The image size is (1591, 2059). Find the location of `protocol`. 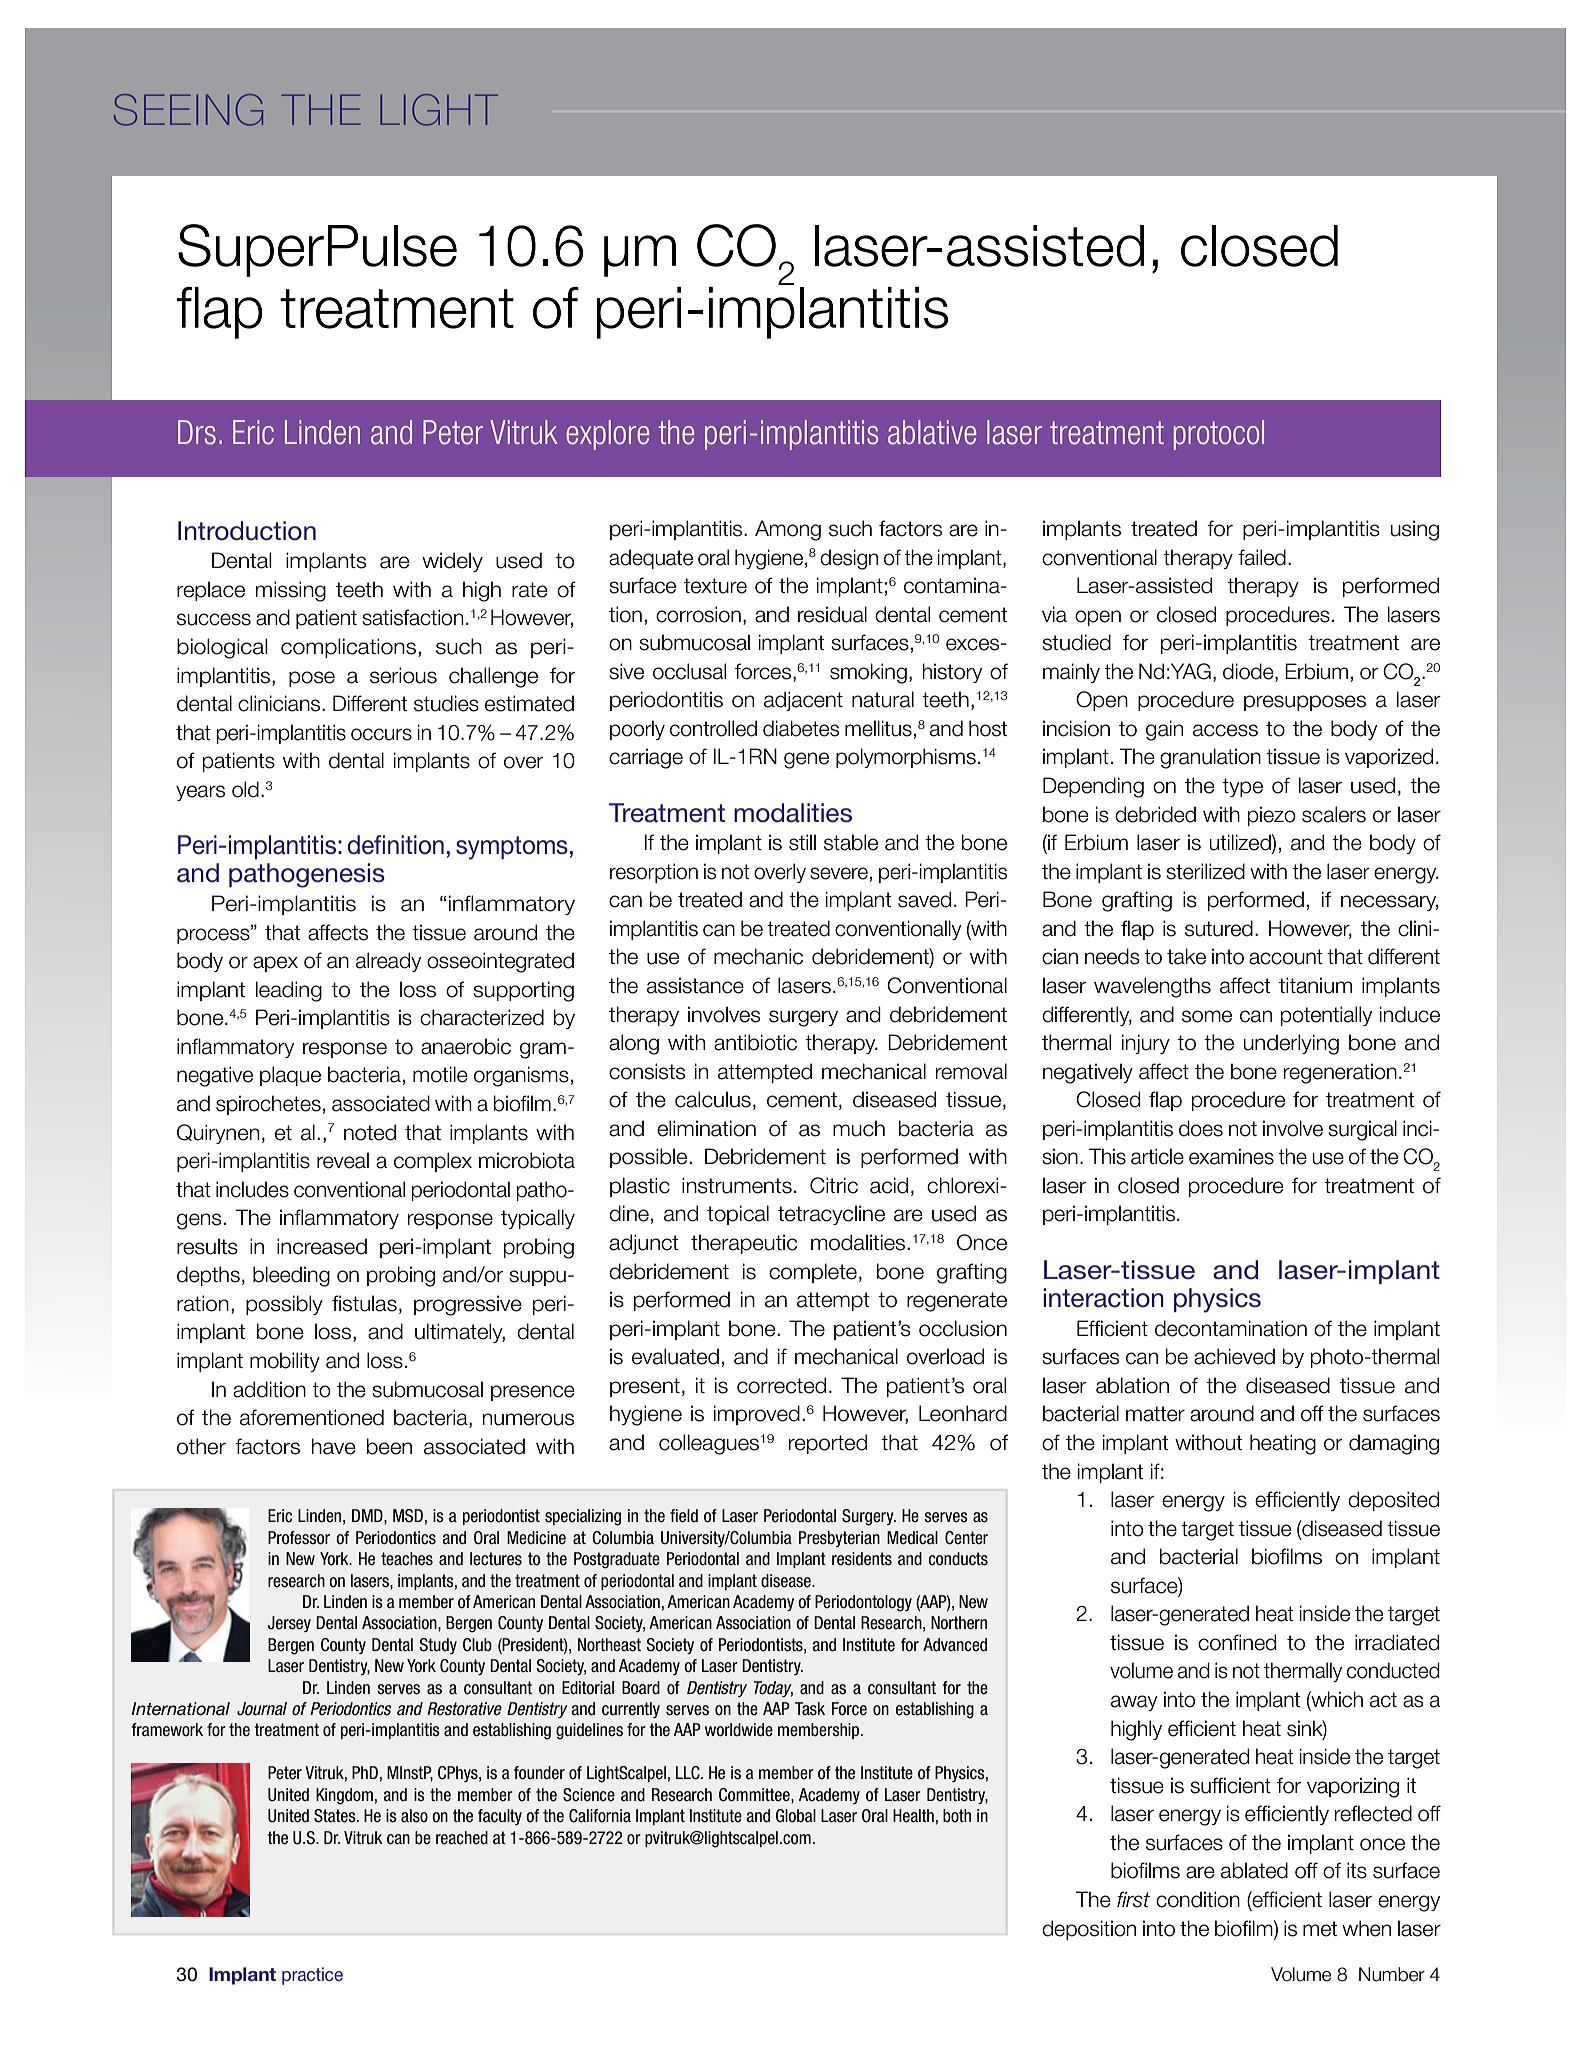

protocol is located at coordinates (1219, 435).
